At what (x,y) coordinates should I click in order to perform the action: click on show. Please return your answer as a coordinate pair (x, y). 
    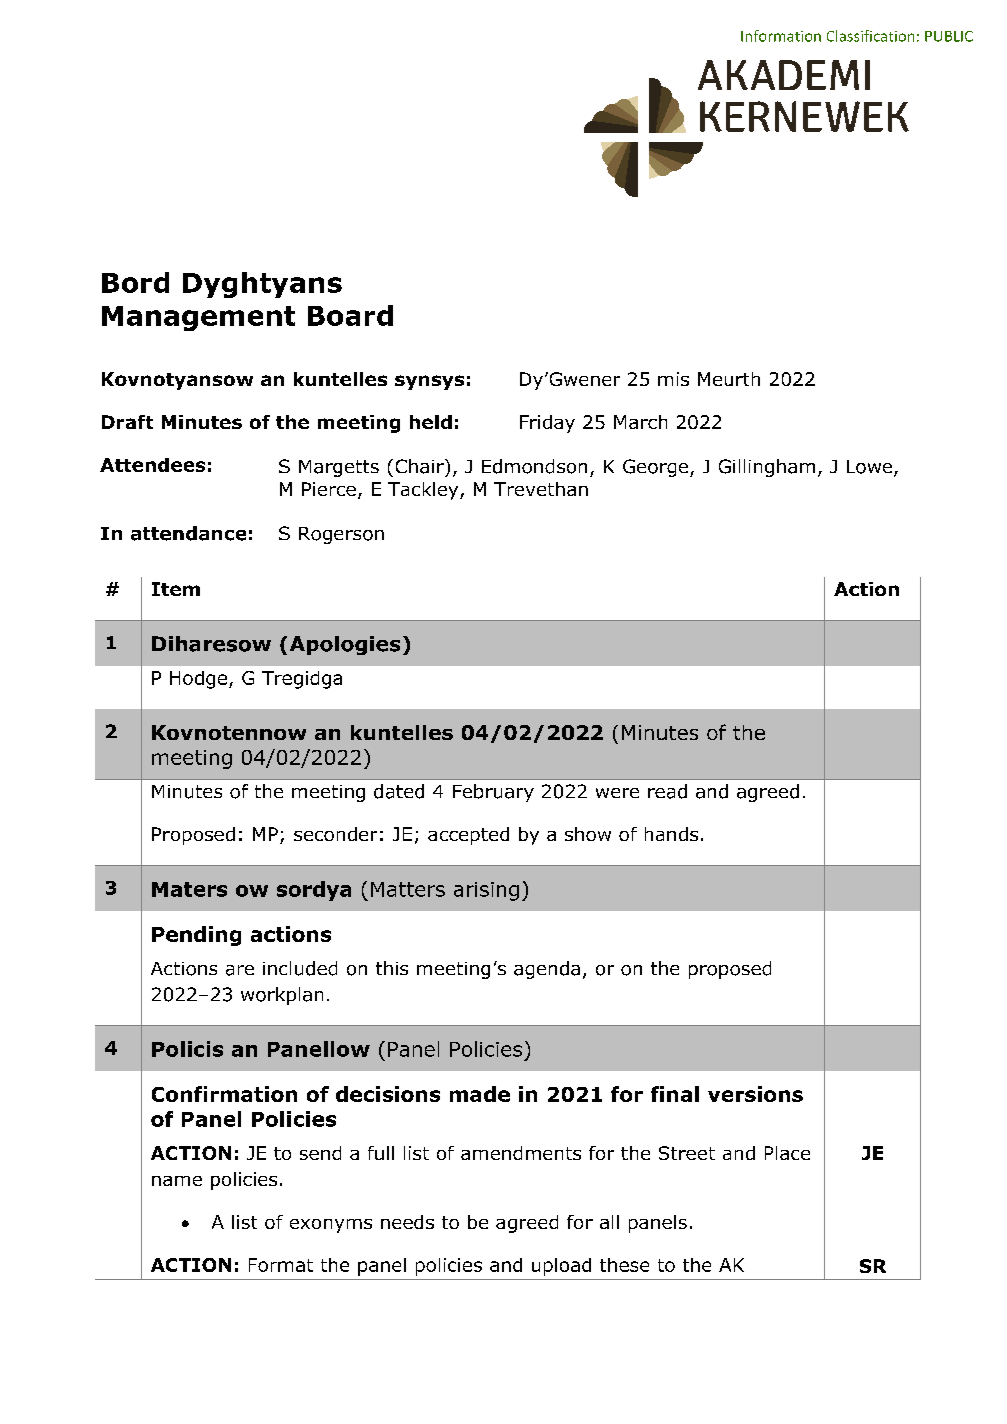
    Looking at the image, I should click on (588, 834).
